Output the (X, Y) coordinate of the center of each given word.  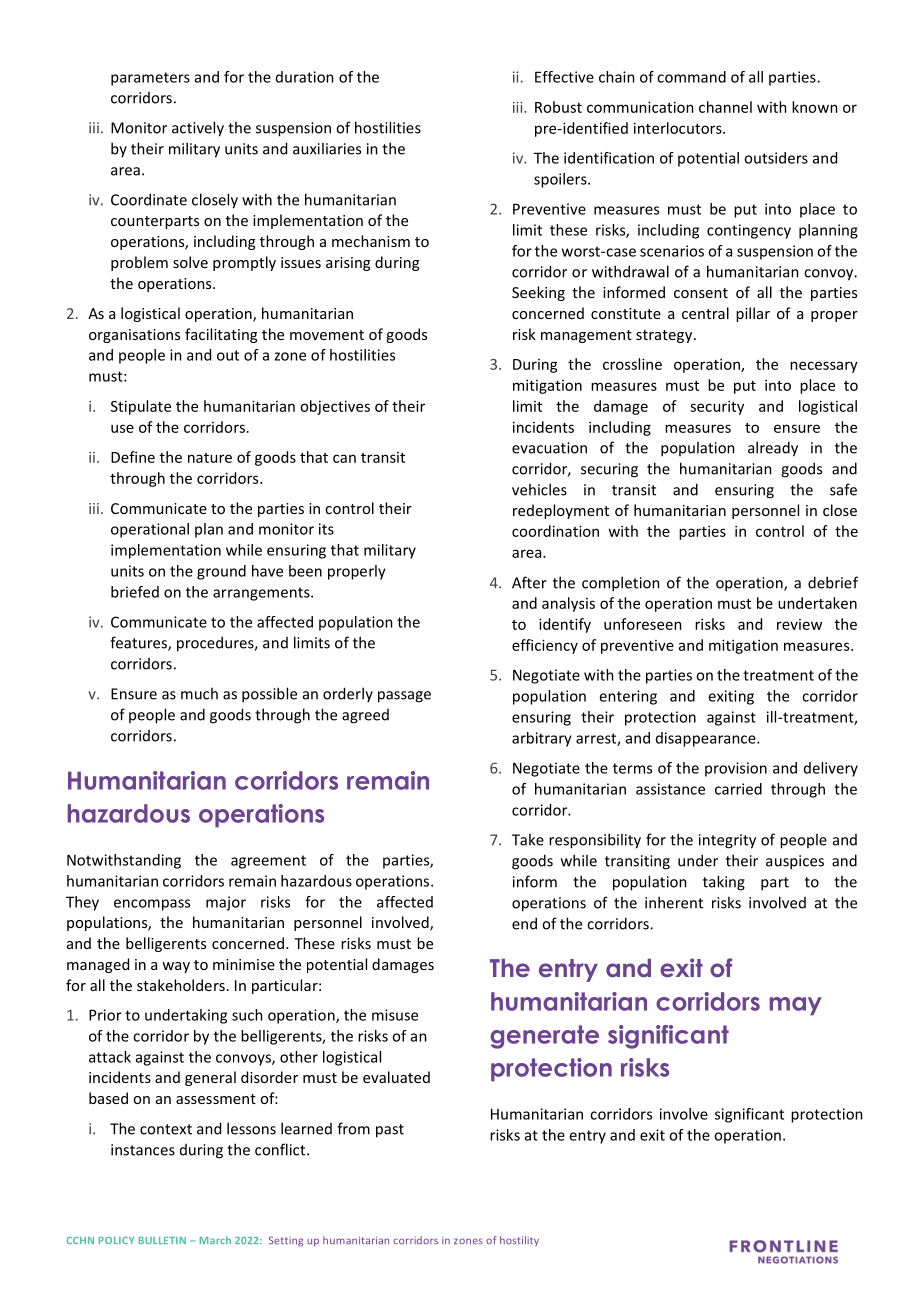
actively (198, 129)
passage (404, 697)
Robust (558, 107)
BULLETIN (162, 1240)
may (795, 1006)
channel (725, 107)
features (139, 643)
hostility (519, 1241)
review (799, 624)
